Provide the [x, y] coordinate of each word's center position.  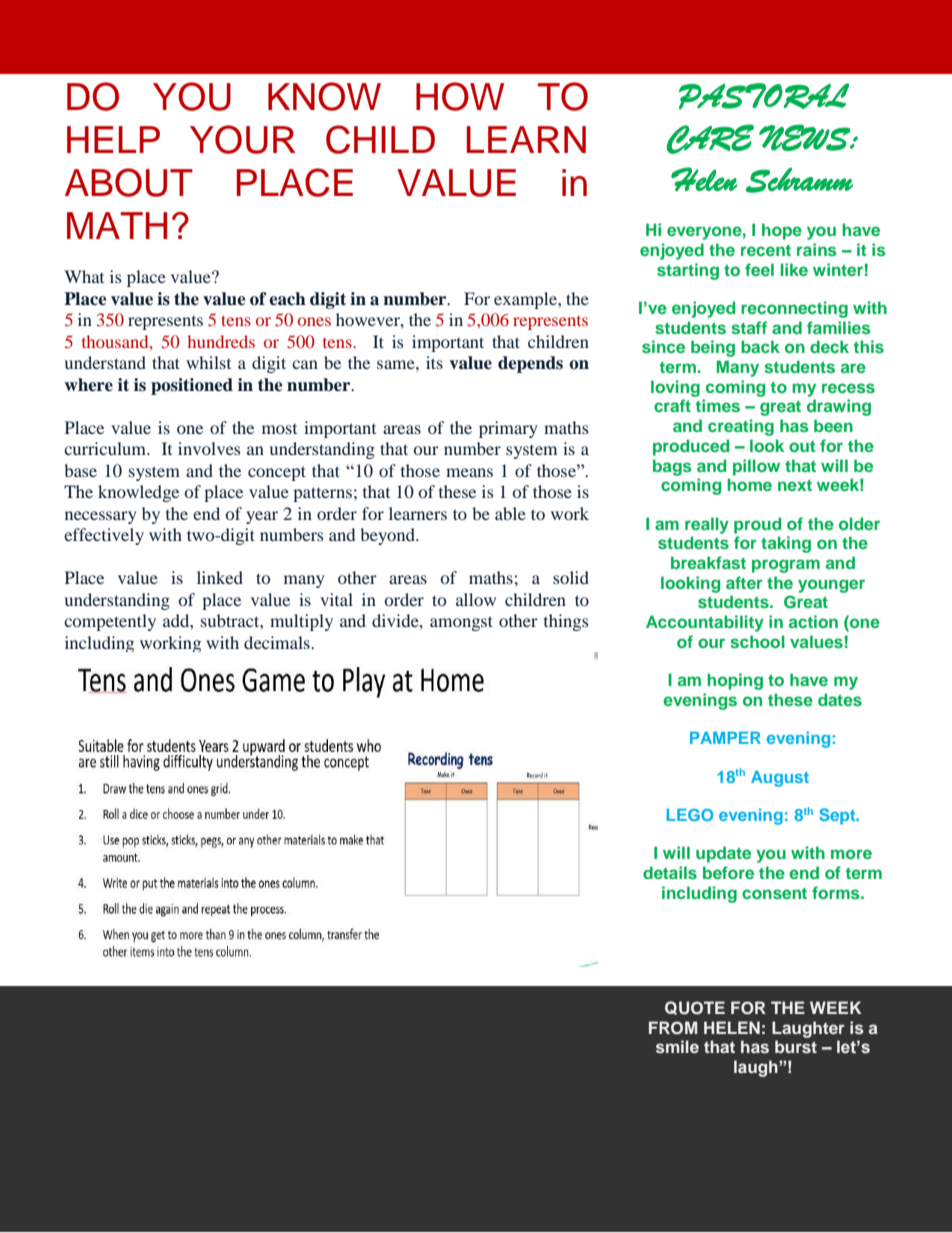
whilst [208, 362]
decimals [278, 642]
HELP [113, 139]
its [434, 362]
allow [476, 599]
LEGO [690, 815]
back [760, 346]
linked [220, 577]
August [780, 779]
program [786, 566]
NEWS [805, 137]
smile [677, 1046]
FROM [673, 1028]
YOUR [243, 139]
